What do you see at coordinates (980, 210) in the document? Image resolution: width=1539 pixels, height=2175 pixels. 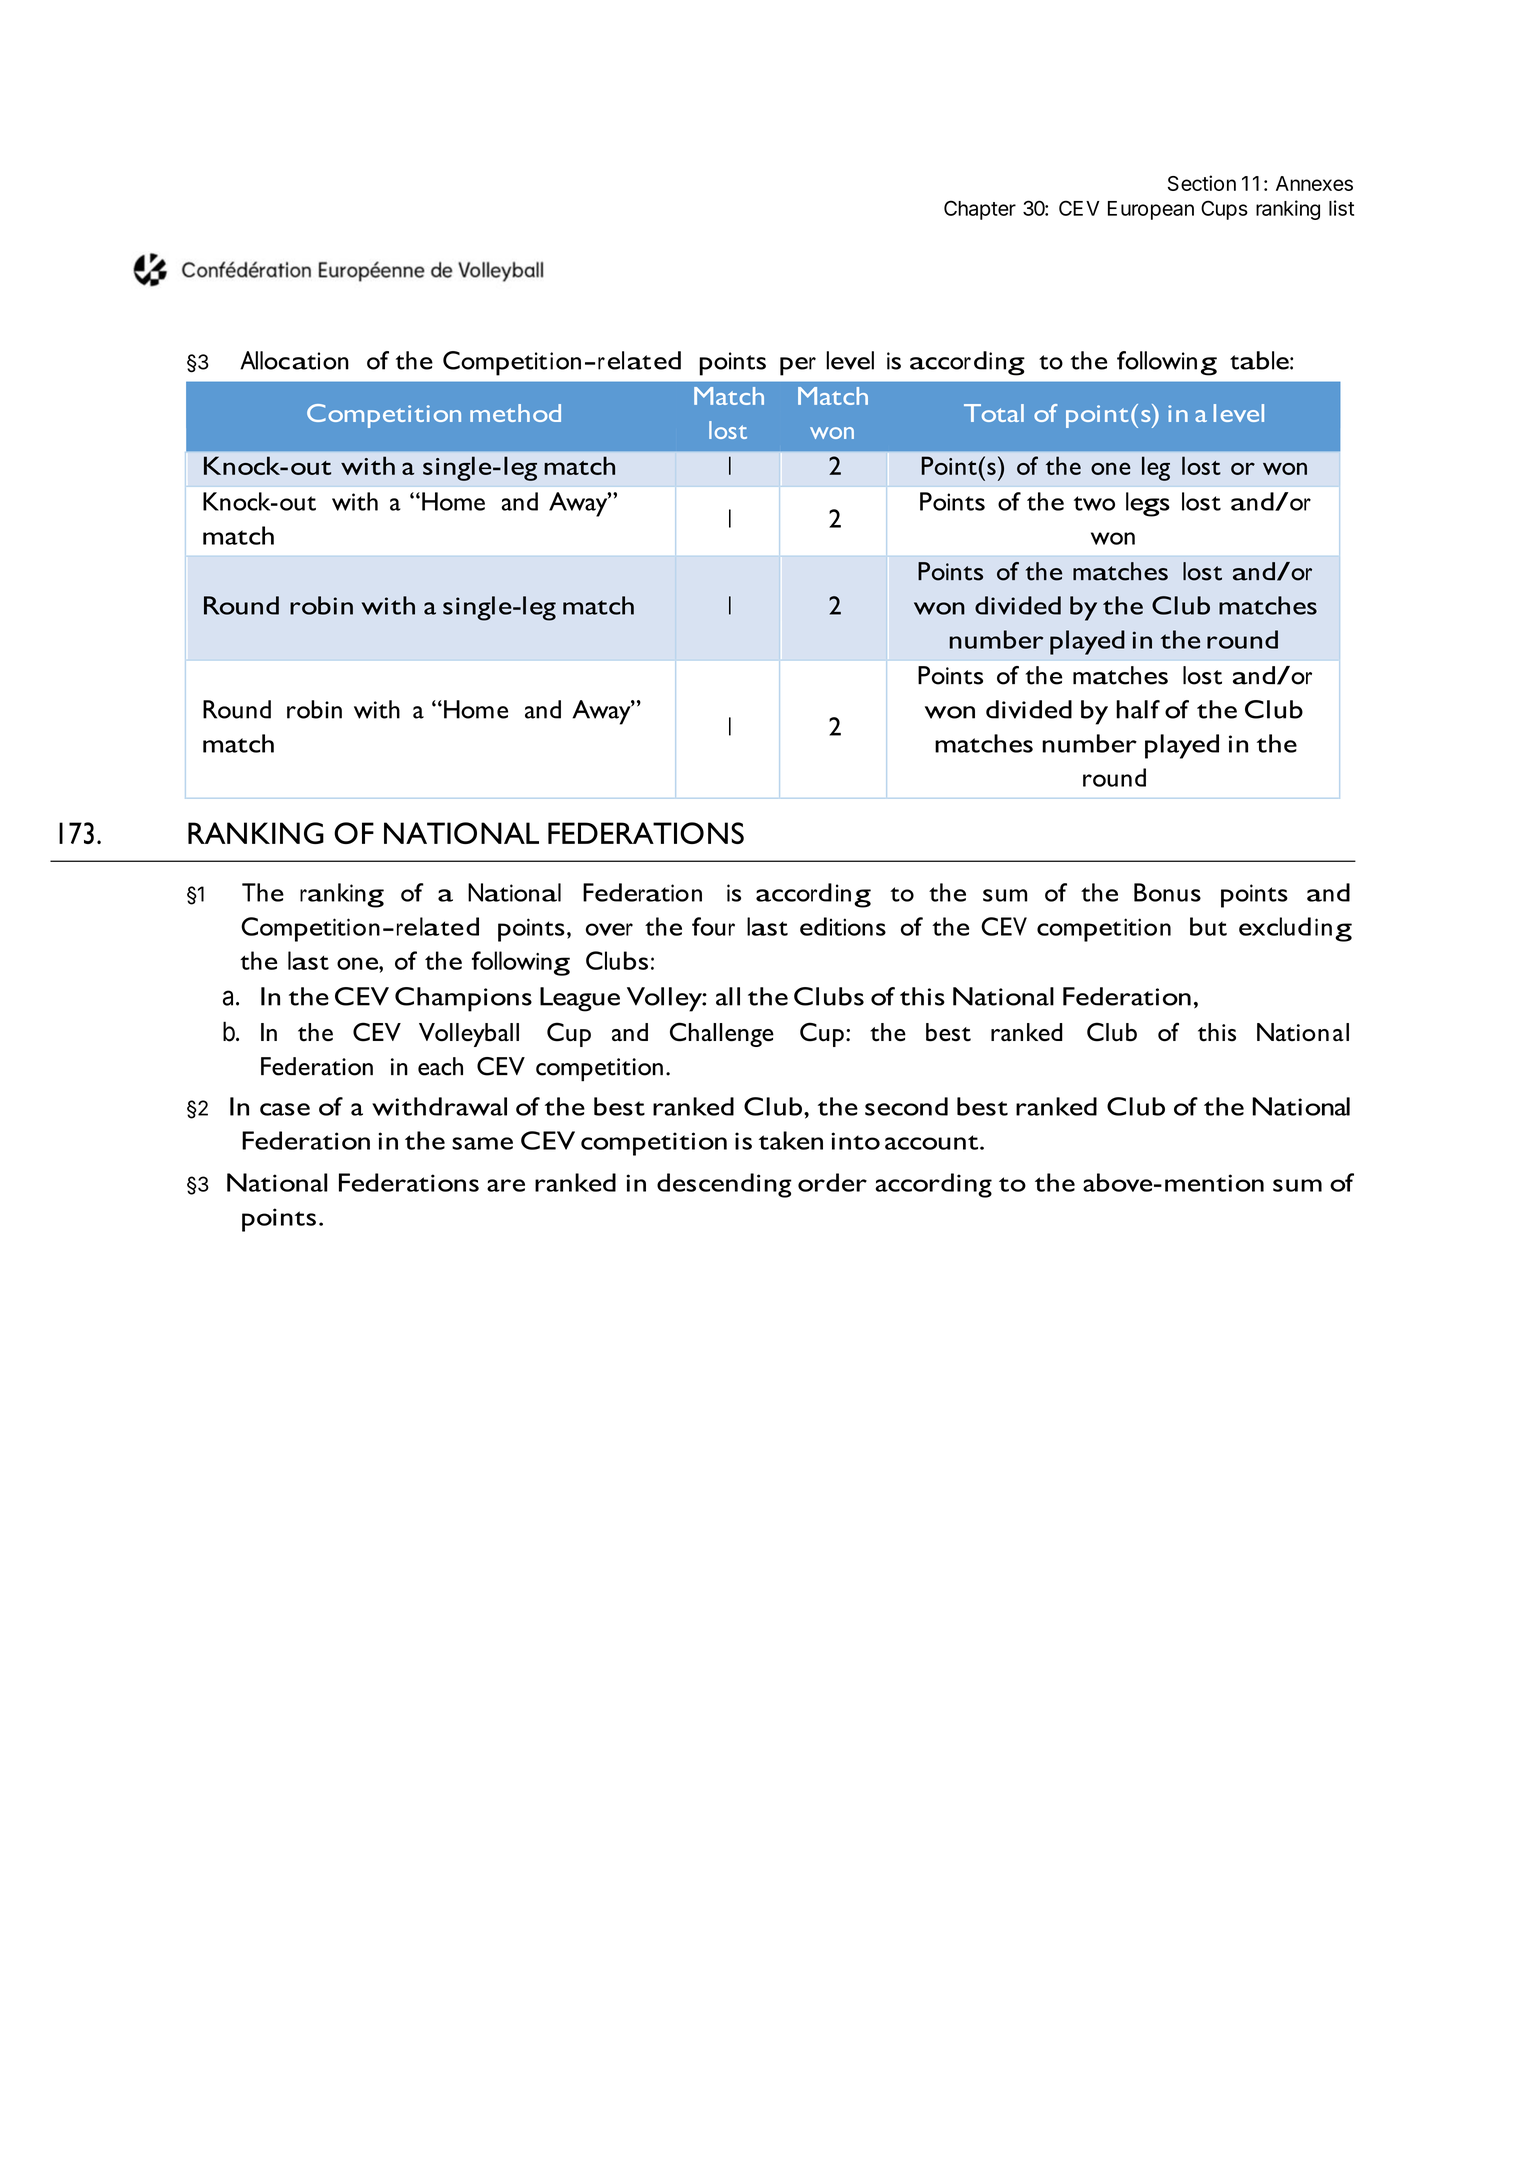 I see `Chapter` at bounding box center [980, 210].
